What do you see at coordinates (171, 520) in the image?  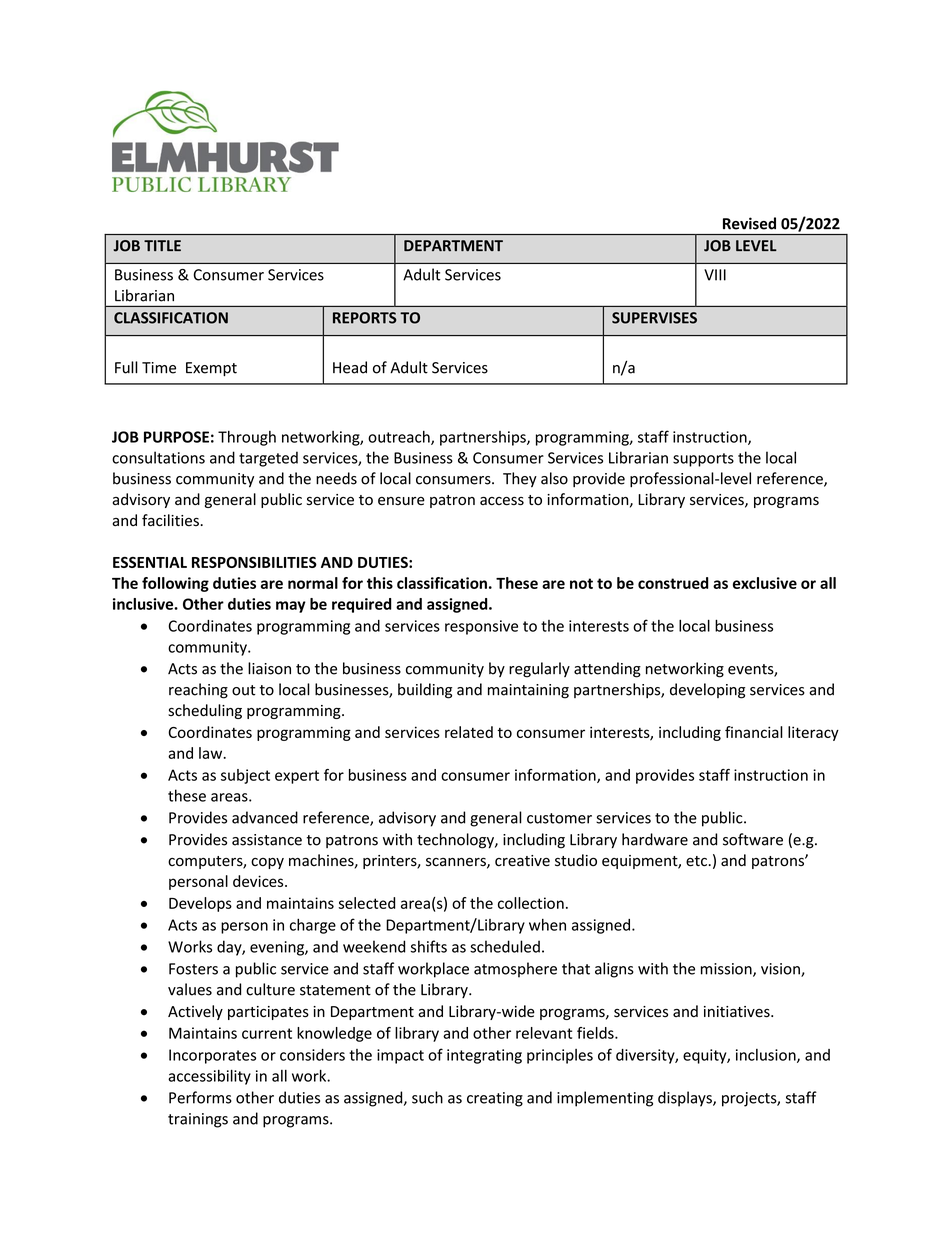 I see `facilities` at bounding box center [171, 520].
